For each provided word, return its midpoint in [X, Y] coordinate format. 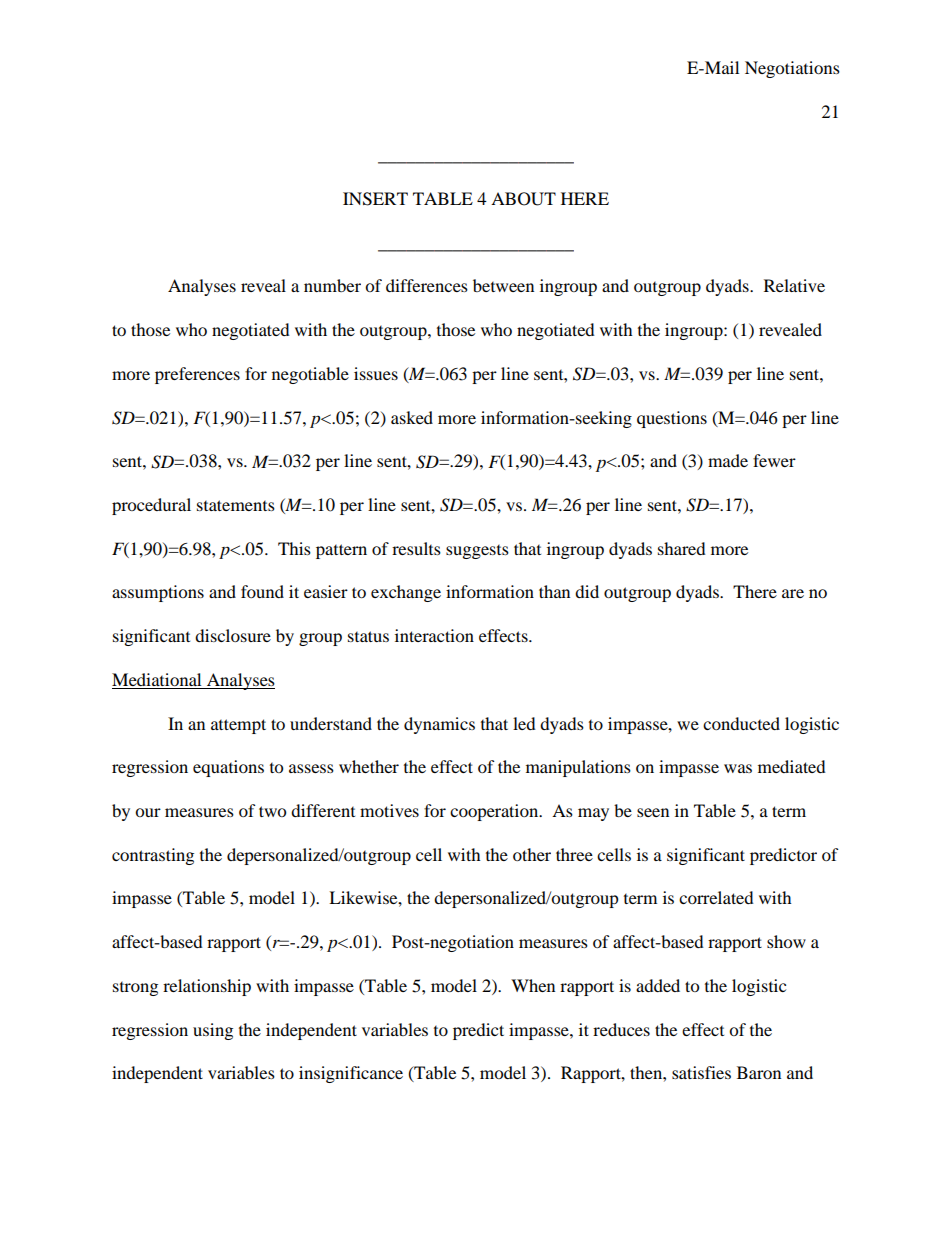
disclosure [233, 635]
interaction [434, 635]
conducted [741, 723]
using [213, 1031]
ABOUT [523, 199]
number [332, 285]
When [533, 985]
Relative [794, 285]
